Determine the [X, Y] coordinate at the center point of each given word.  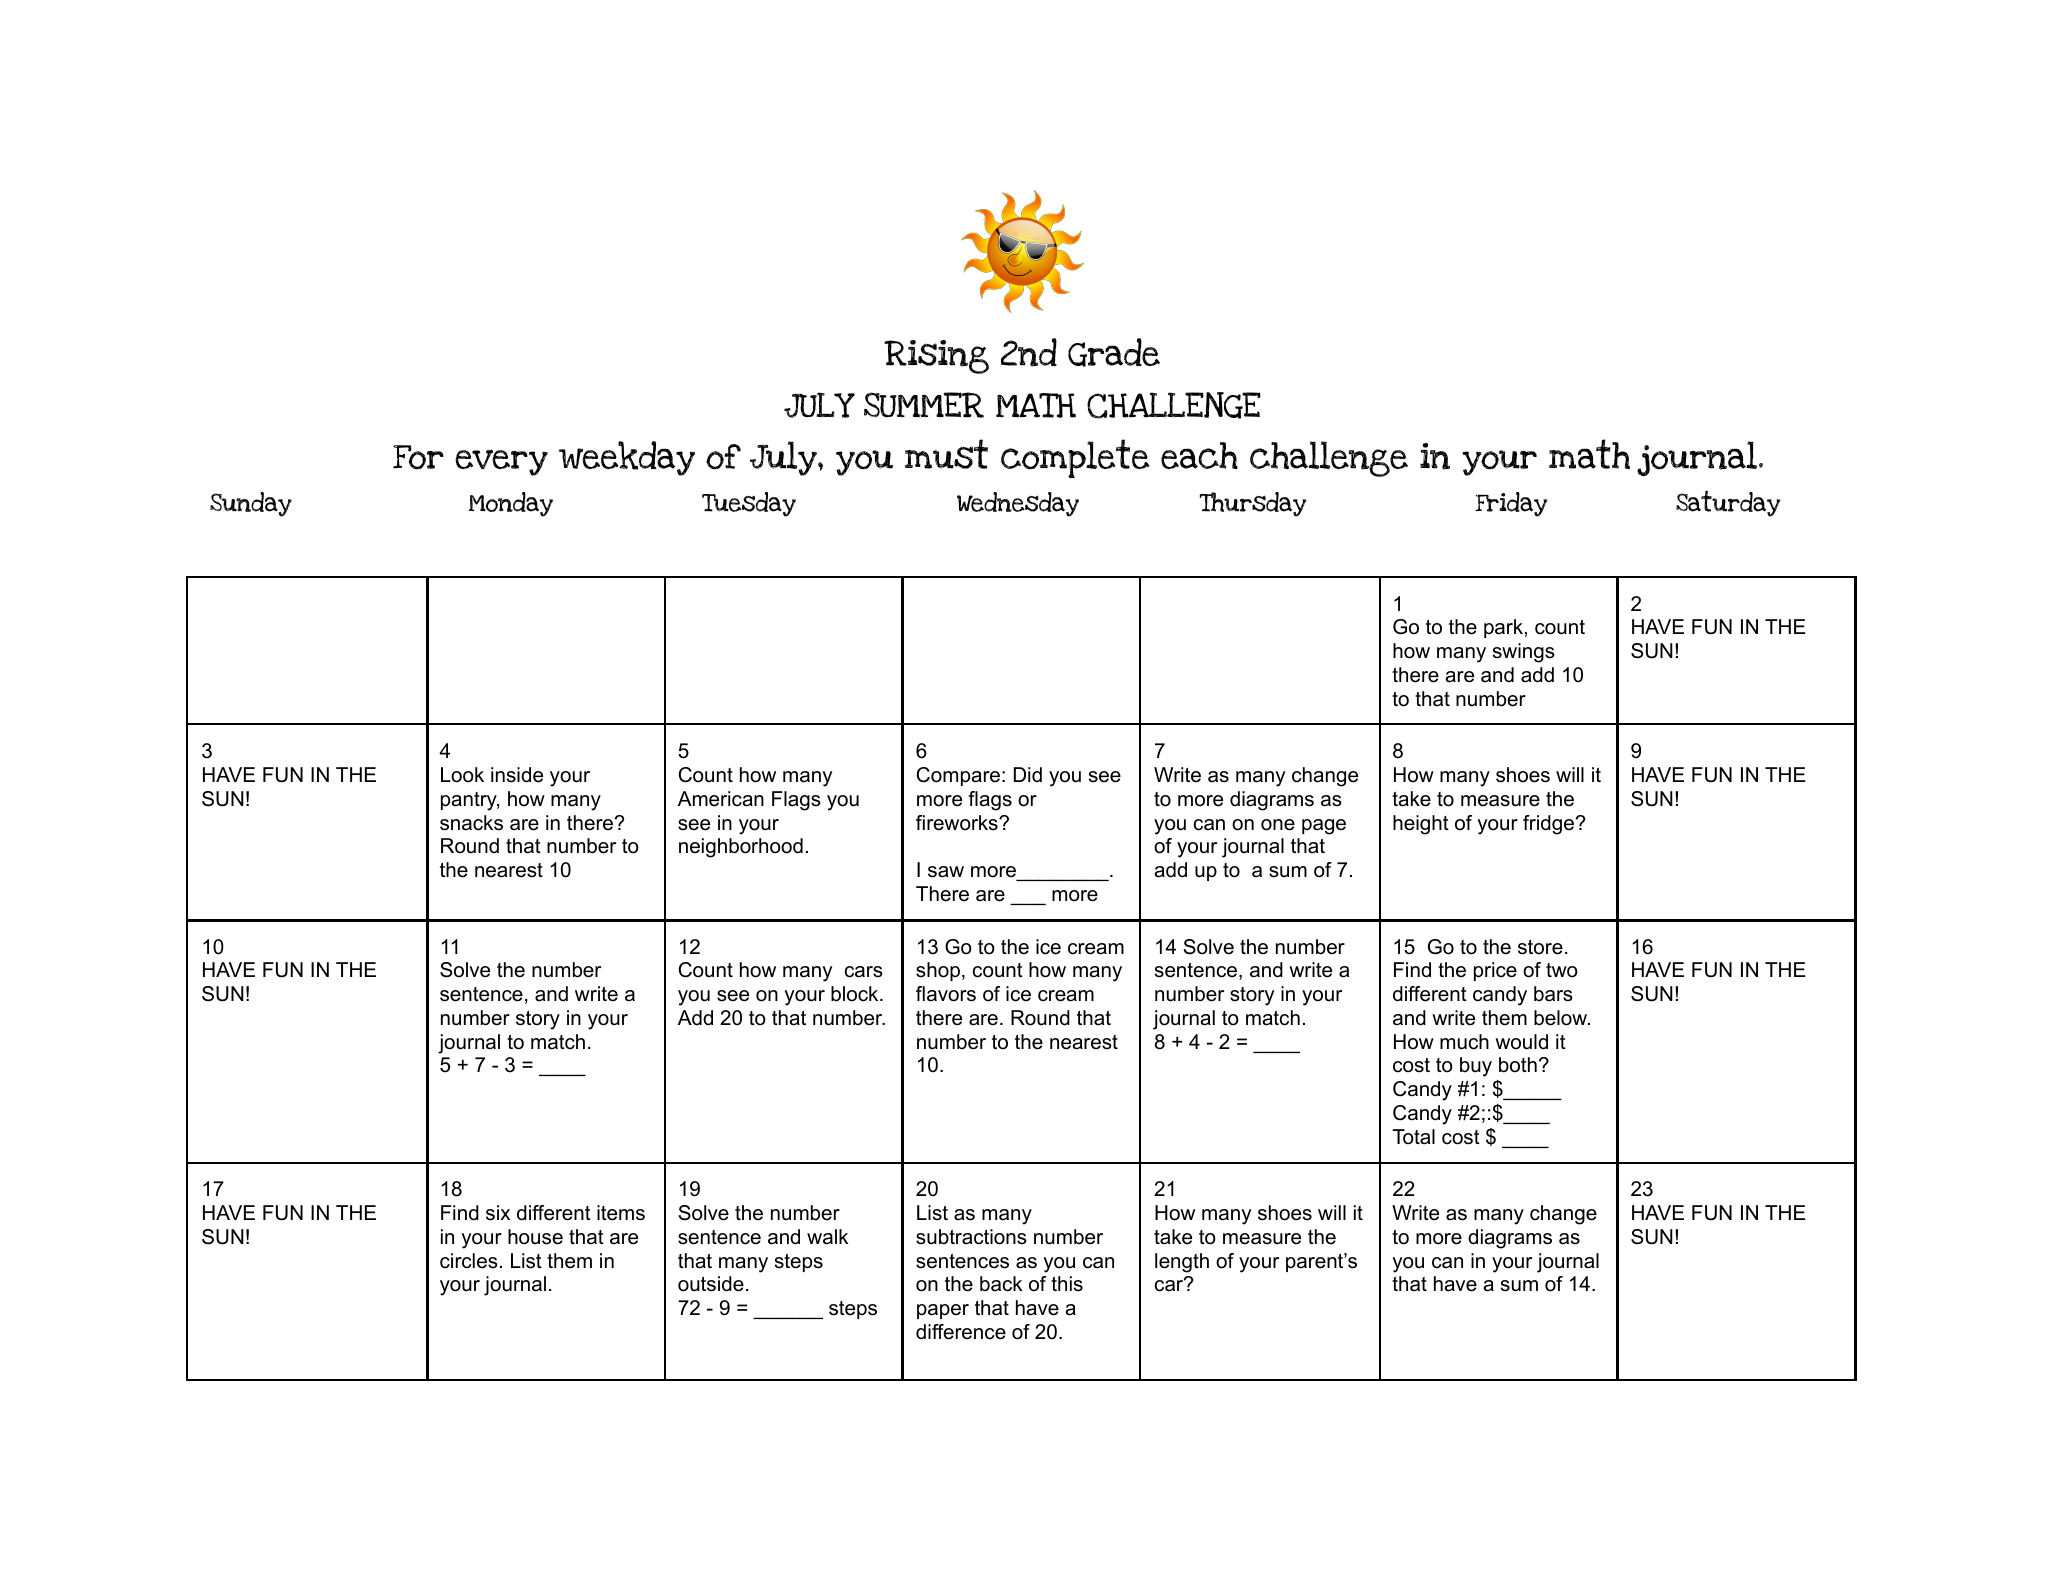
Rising [936, 357]
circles [469, 1261]
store [1540, 947]
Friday [1511, 504]
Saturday [1728, 503]
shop [938, 971]
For [418, 457]
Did [1028, 775]
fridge [1548, 825]
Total [1413, 1137]
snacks [471, 823]
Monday [511, 504]
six [498, 1213]
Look [462, 775]
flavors [946, 994]
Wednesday [1018, 504]
